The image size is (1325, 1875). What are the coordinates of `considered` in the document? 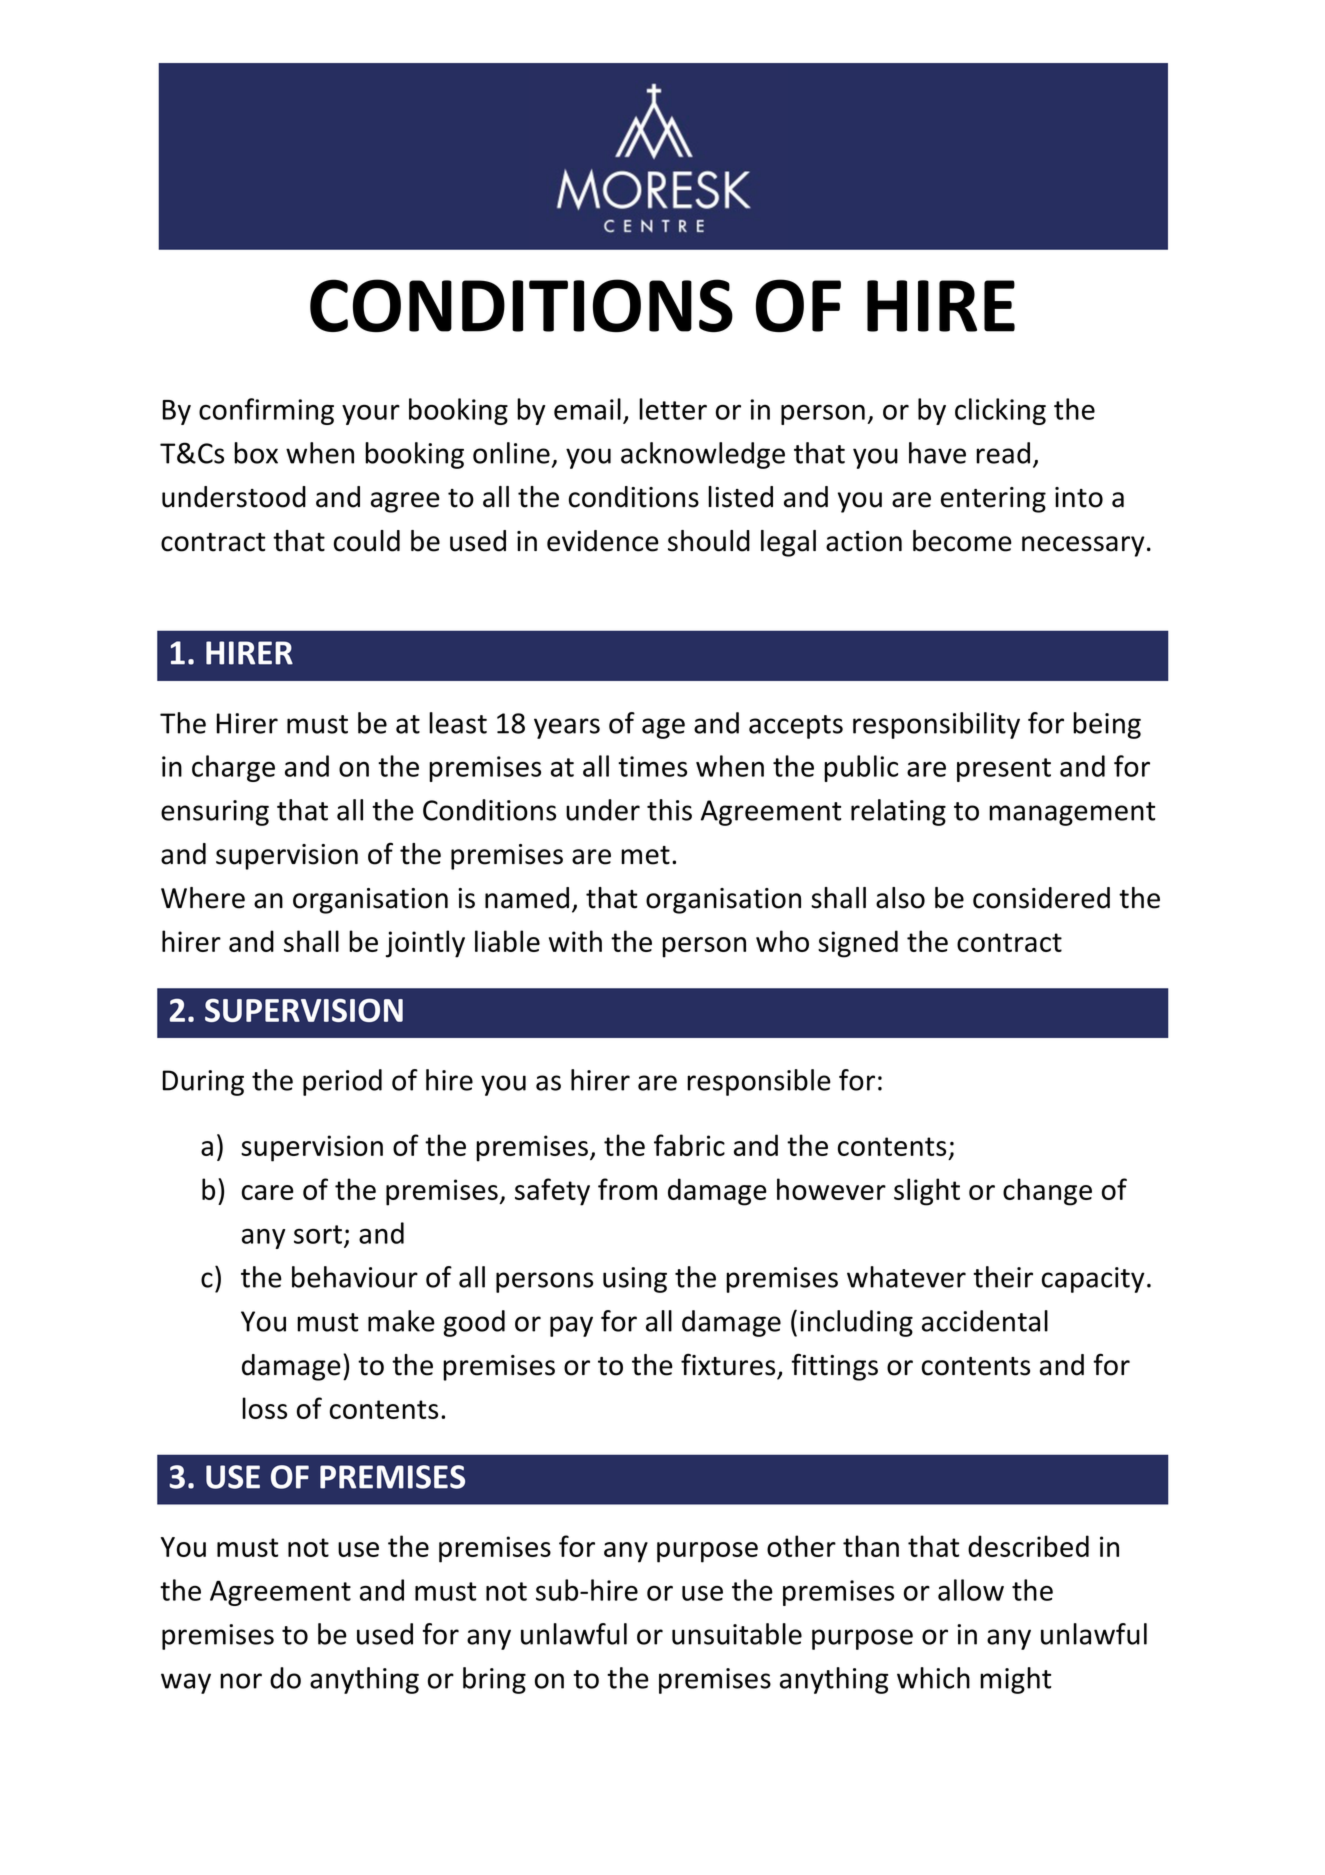 It's located at (1041, 898).
